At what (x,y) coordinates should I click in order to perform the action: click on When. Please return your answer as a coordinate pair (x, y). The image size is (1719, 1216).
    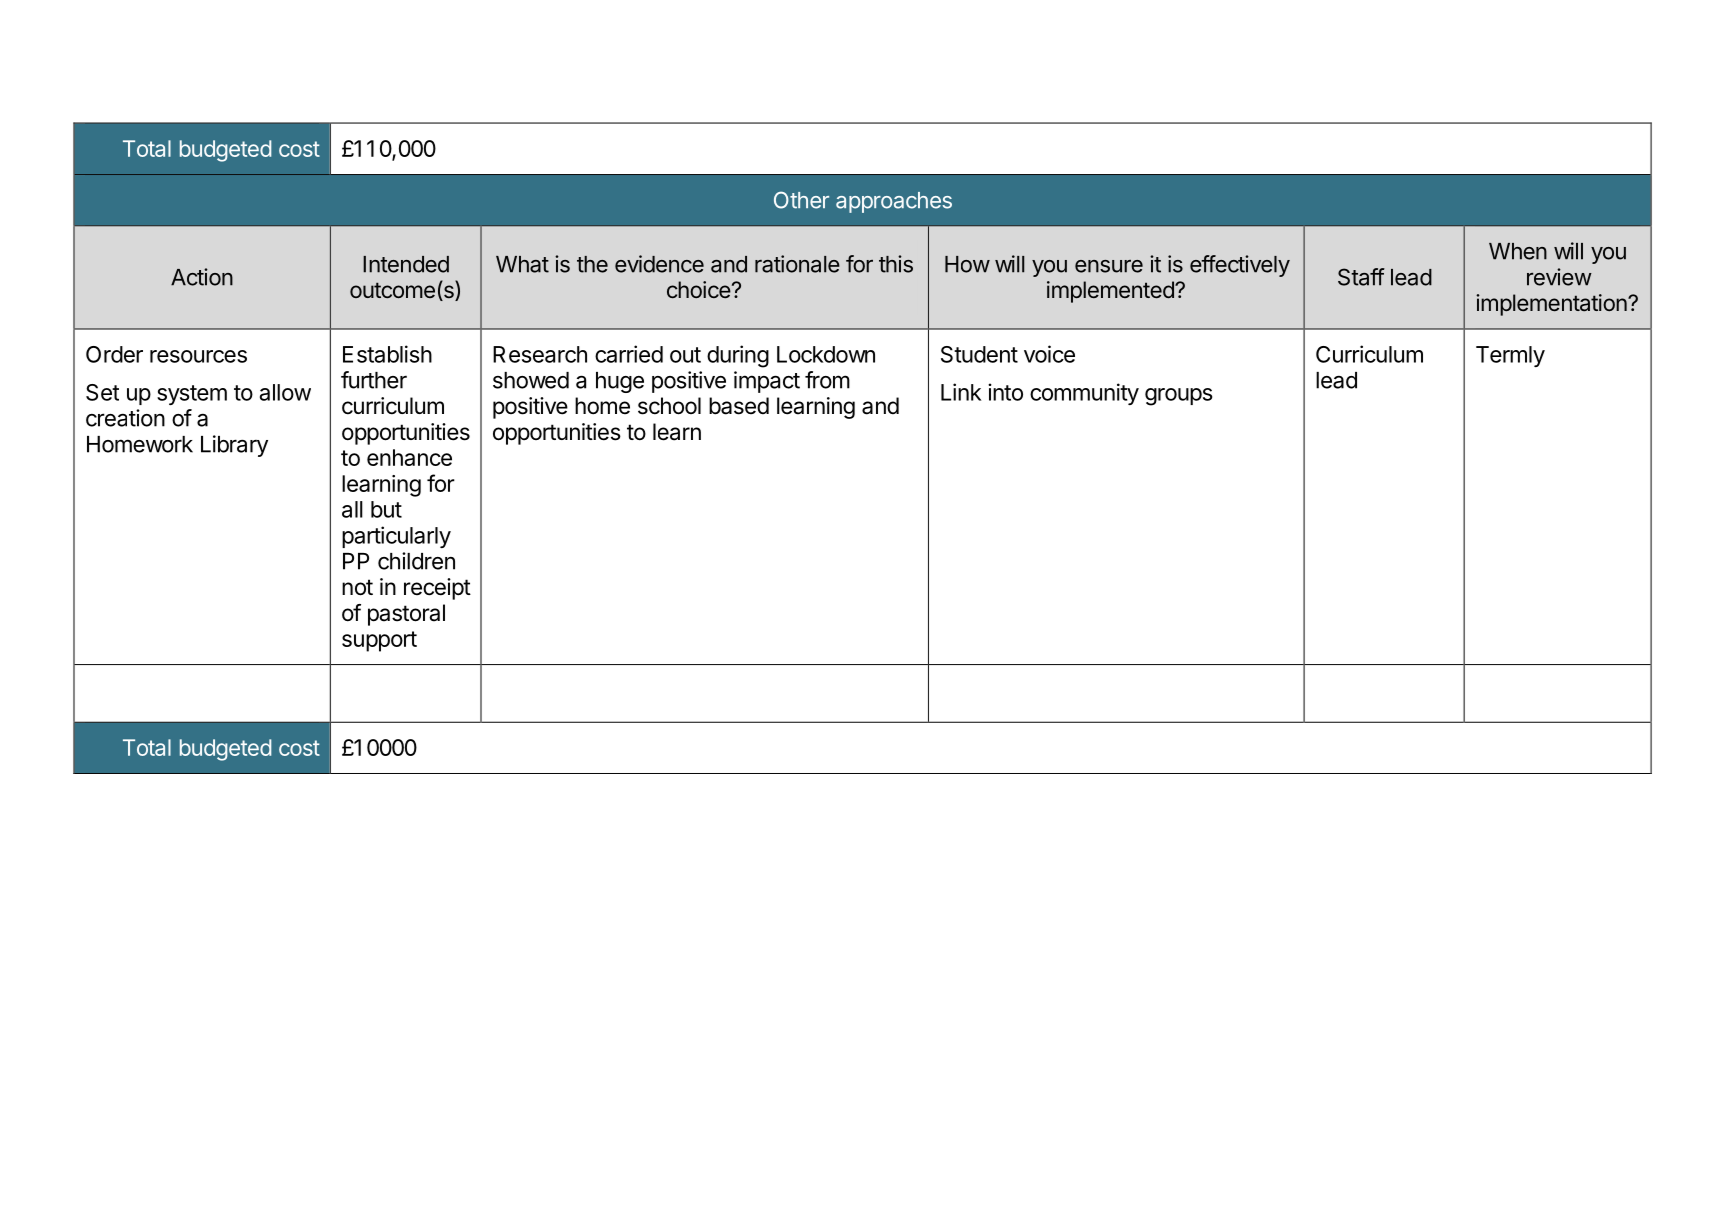
    Looking at the image, I should click on (1518, 251).
